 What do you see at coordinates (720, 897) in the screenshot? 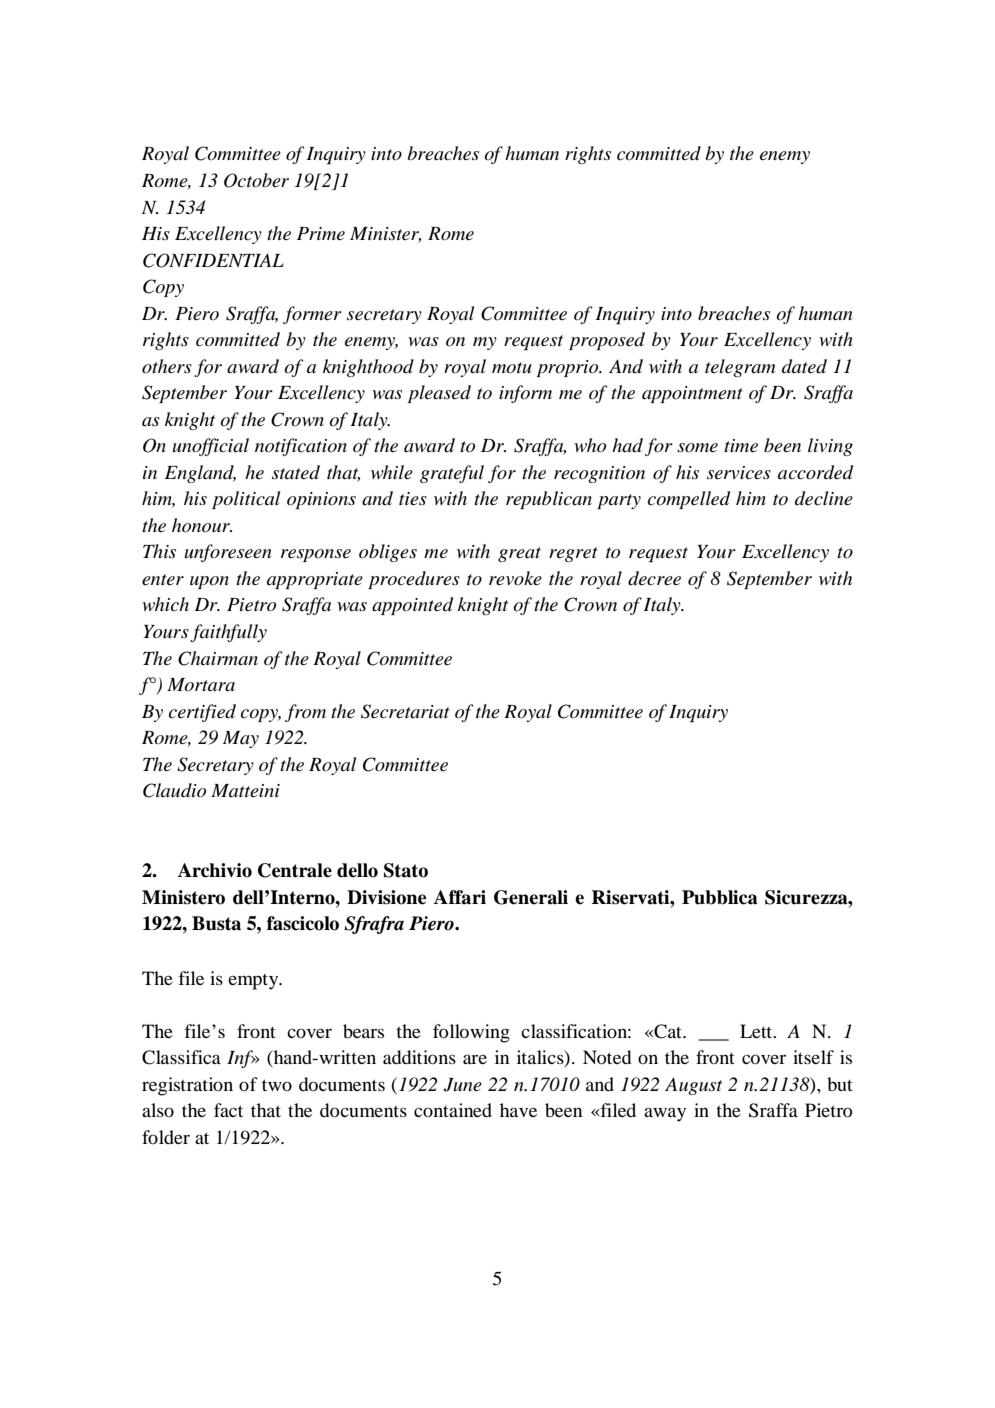
I see `Pubblica` at bounding box center [720, 897].
